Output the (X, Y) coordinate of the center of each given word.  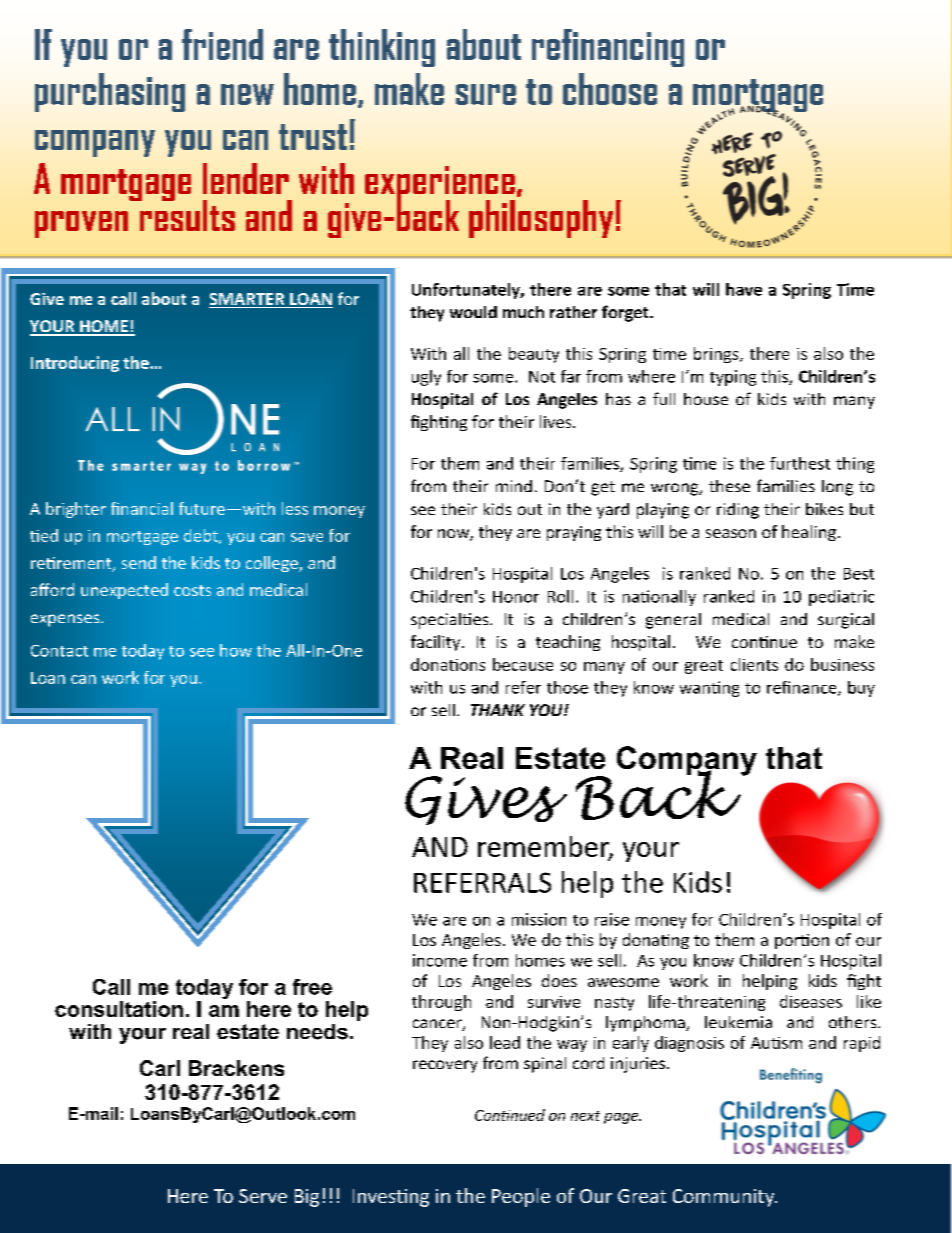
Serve (263, 1196)
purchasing (110, 92)
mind (514, 486)
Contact (59, 651)
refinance (803, 688)
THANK (498, 710)
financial (142, 508)
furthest (800, 463)
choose (610, 89)
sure (486, 94)
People (521, 1197)
